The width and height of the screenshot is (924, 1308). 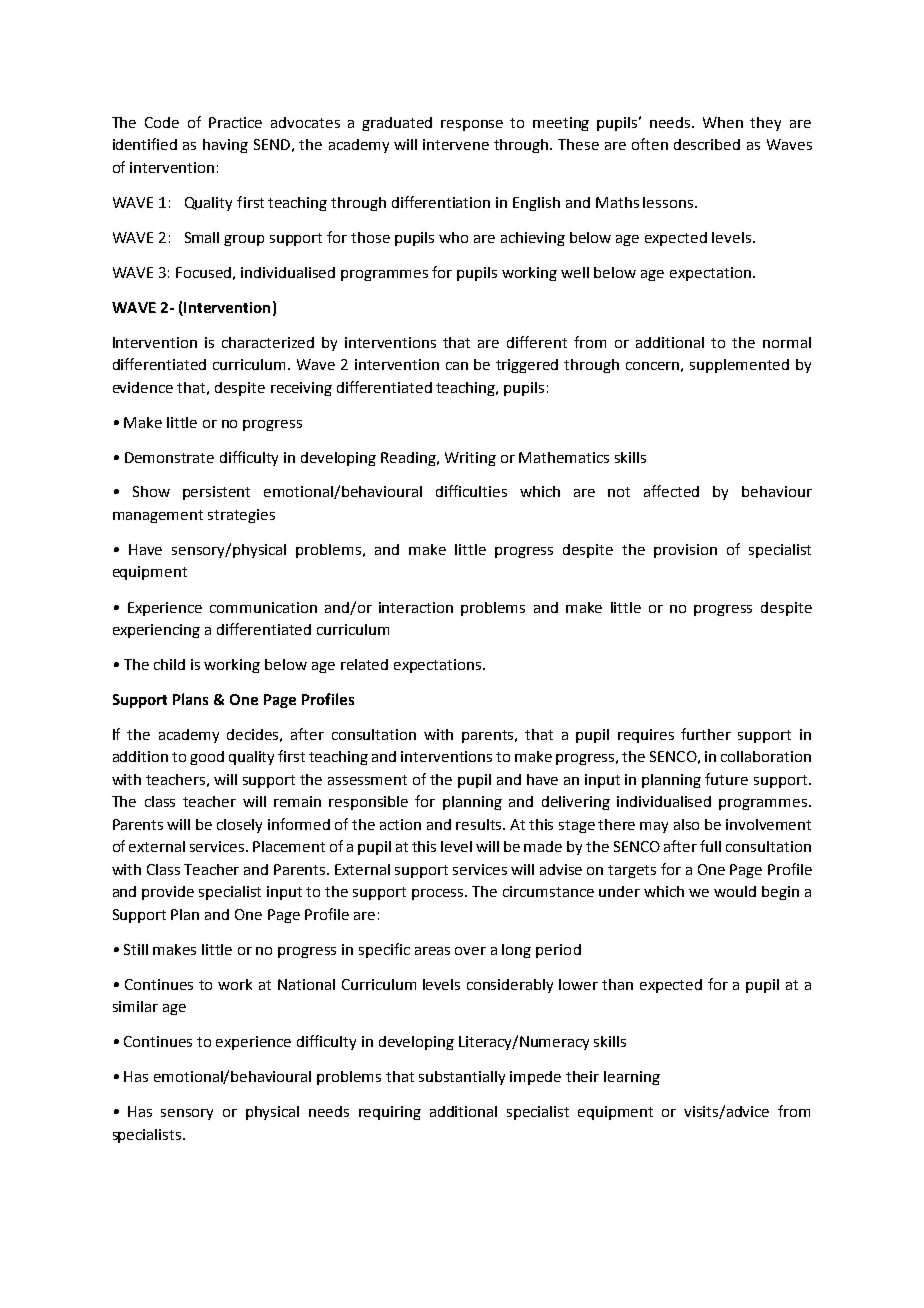 I want to click on communication, so click(x=263, y=607).
